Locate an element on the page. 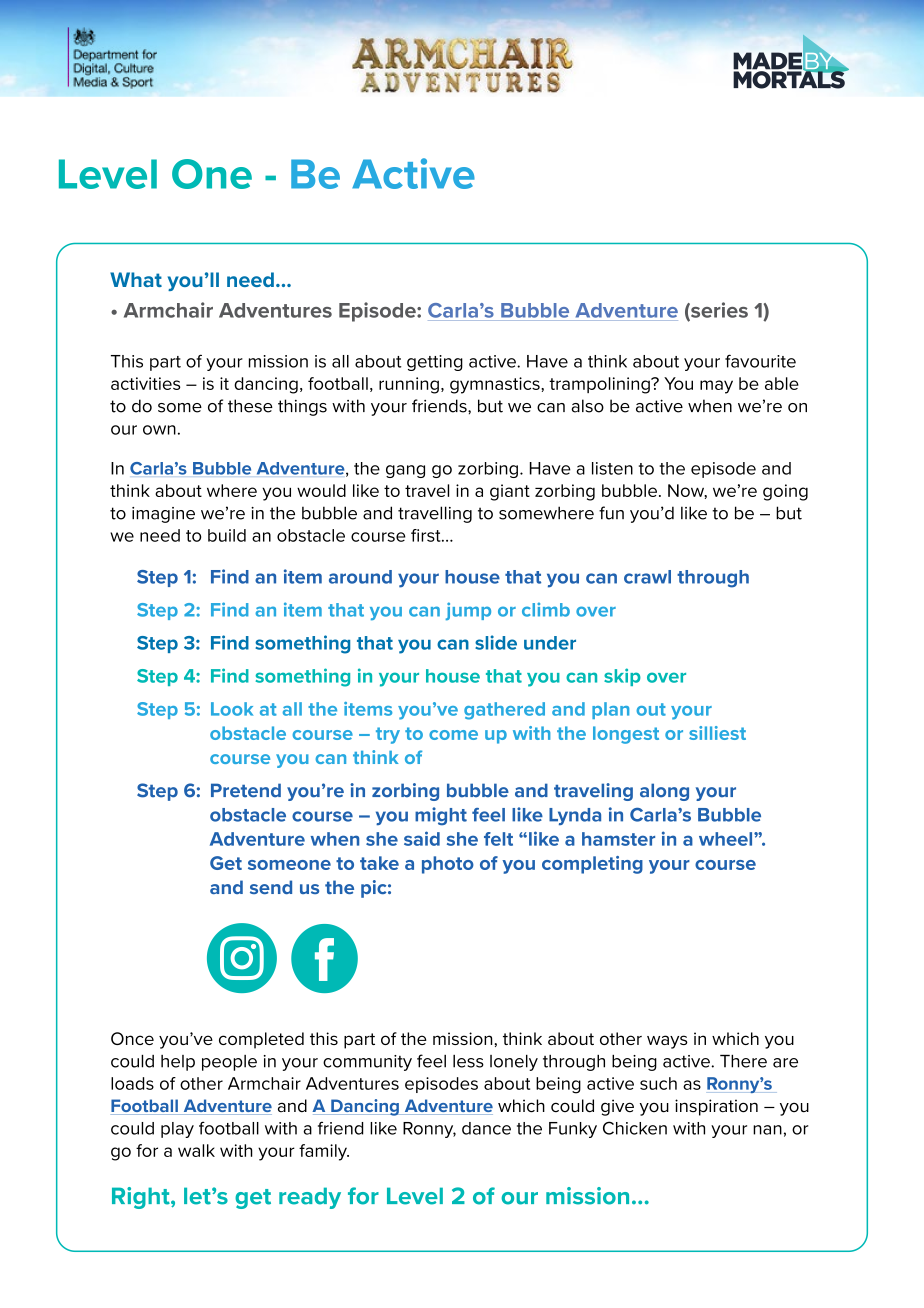 The image size is (924, 1308). walk is located at coordinates (196, 1150).
